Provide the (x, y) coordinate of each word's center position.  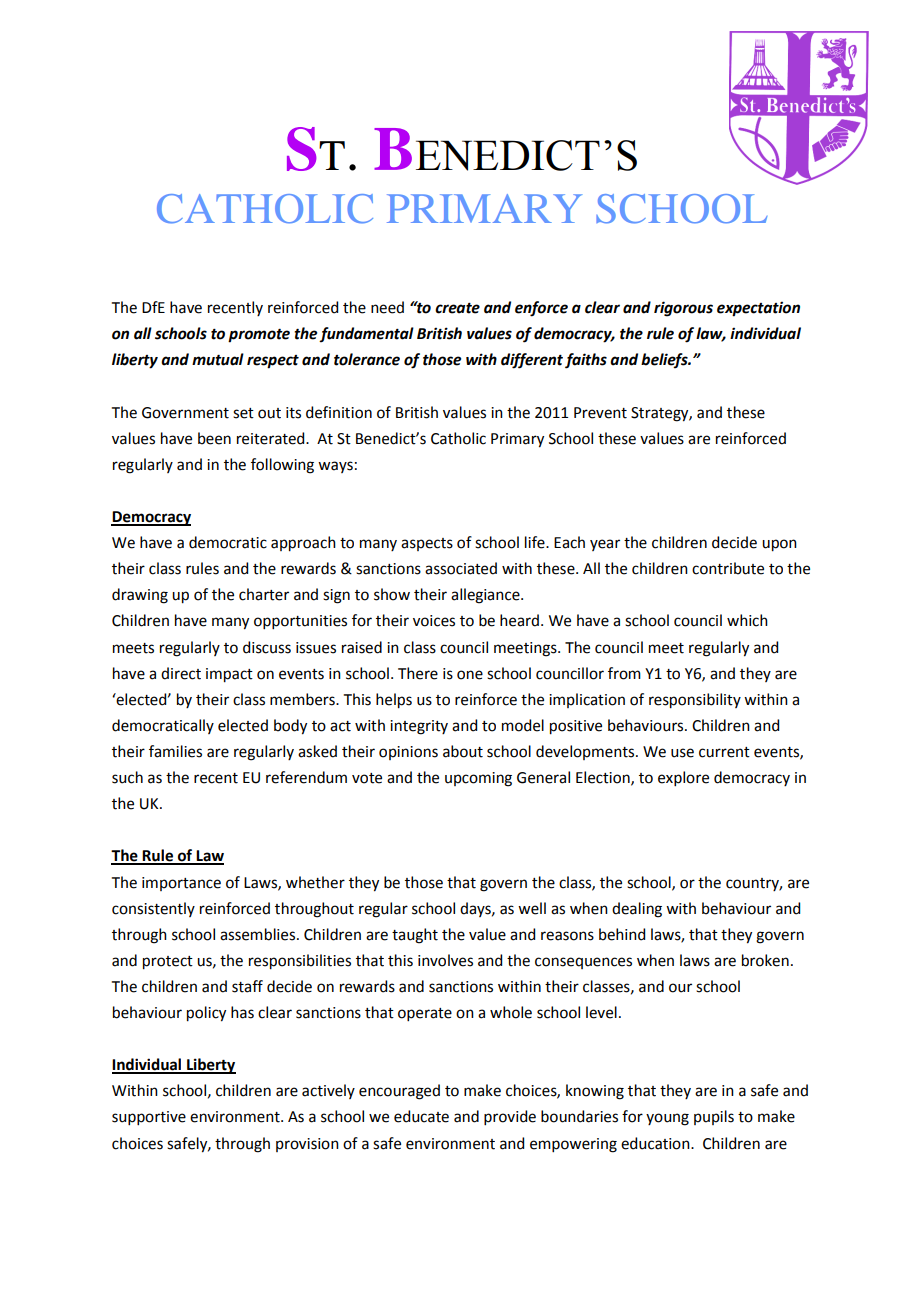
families (175, 751)
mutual (218, 359)
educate (421, 1116)
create (457, 308)
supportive (149, 1118)
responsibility (695, 701)
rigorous (683, 309)
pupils (714, 1117)
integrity (419, 727)
